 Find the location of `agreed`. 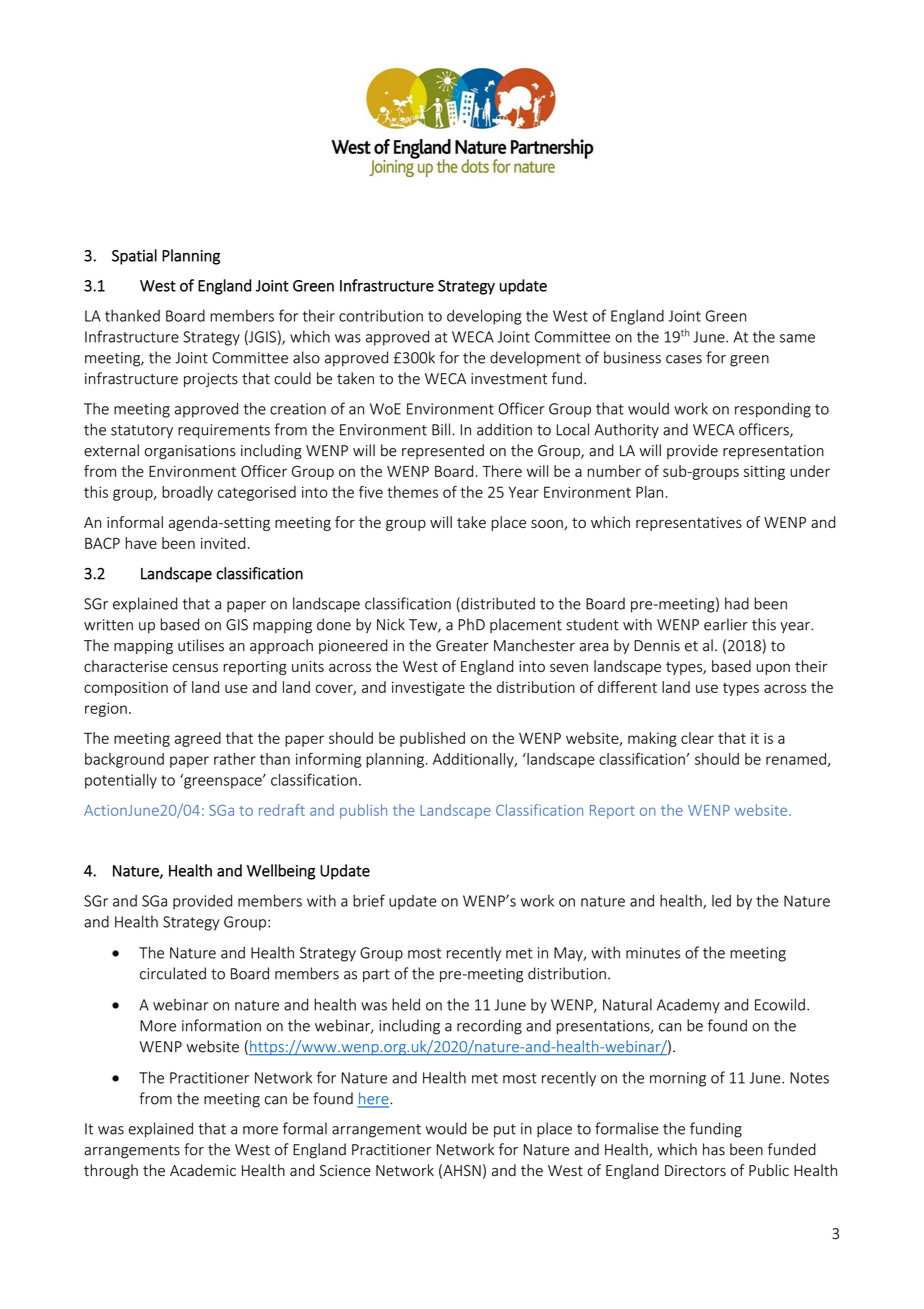

agreed is located at coordinates (198, 739).
